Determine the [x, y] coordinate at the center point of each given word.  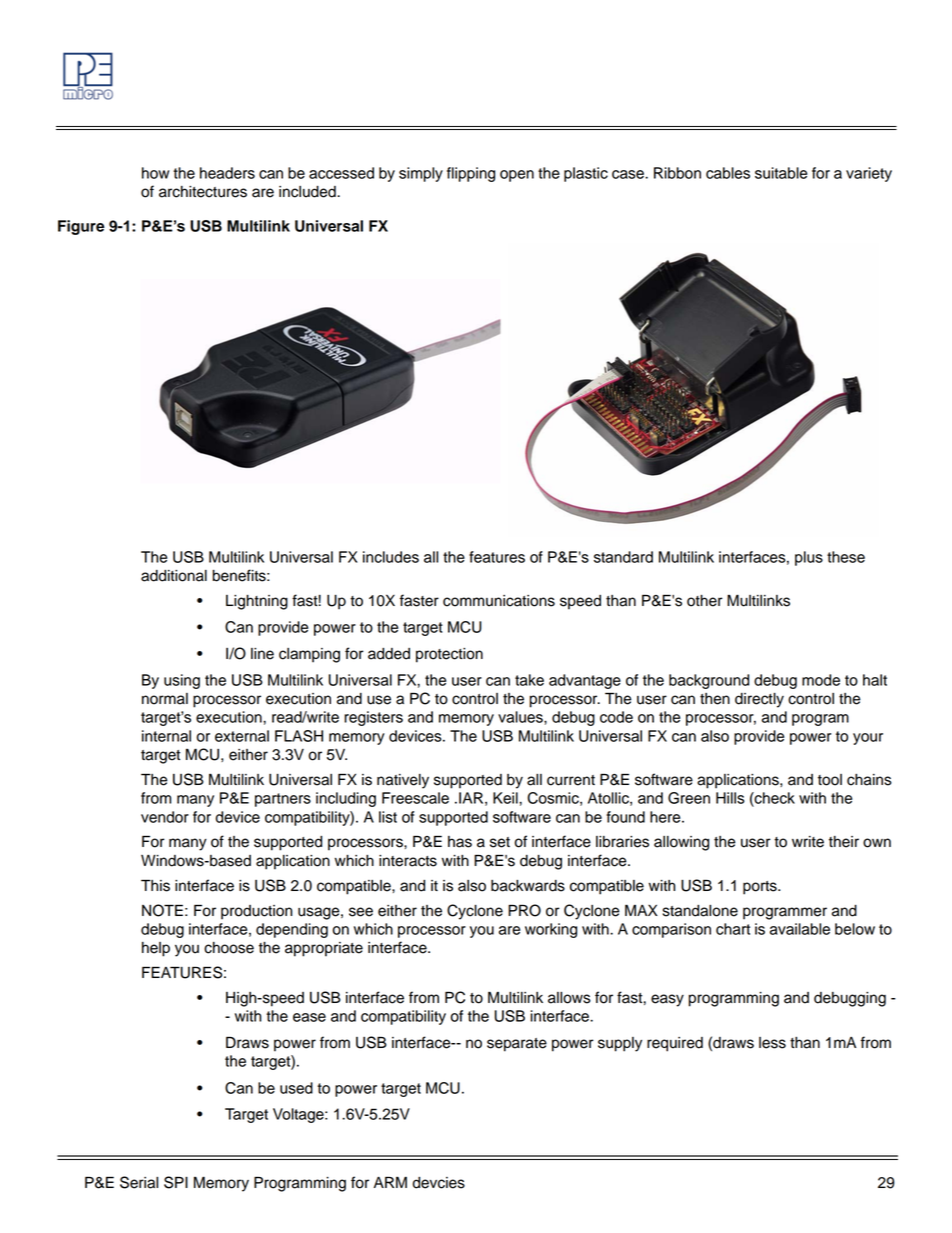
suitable [781, 173]
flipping [471, 174]
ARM [390, 1182]
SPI [176, 1182]
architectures [203, 192]
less [772, 1043]
